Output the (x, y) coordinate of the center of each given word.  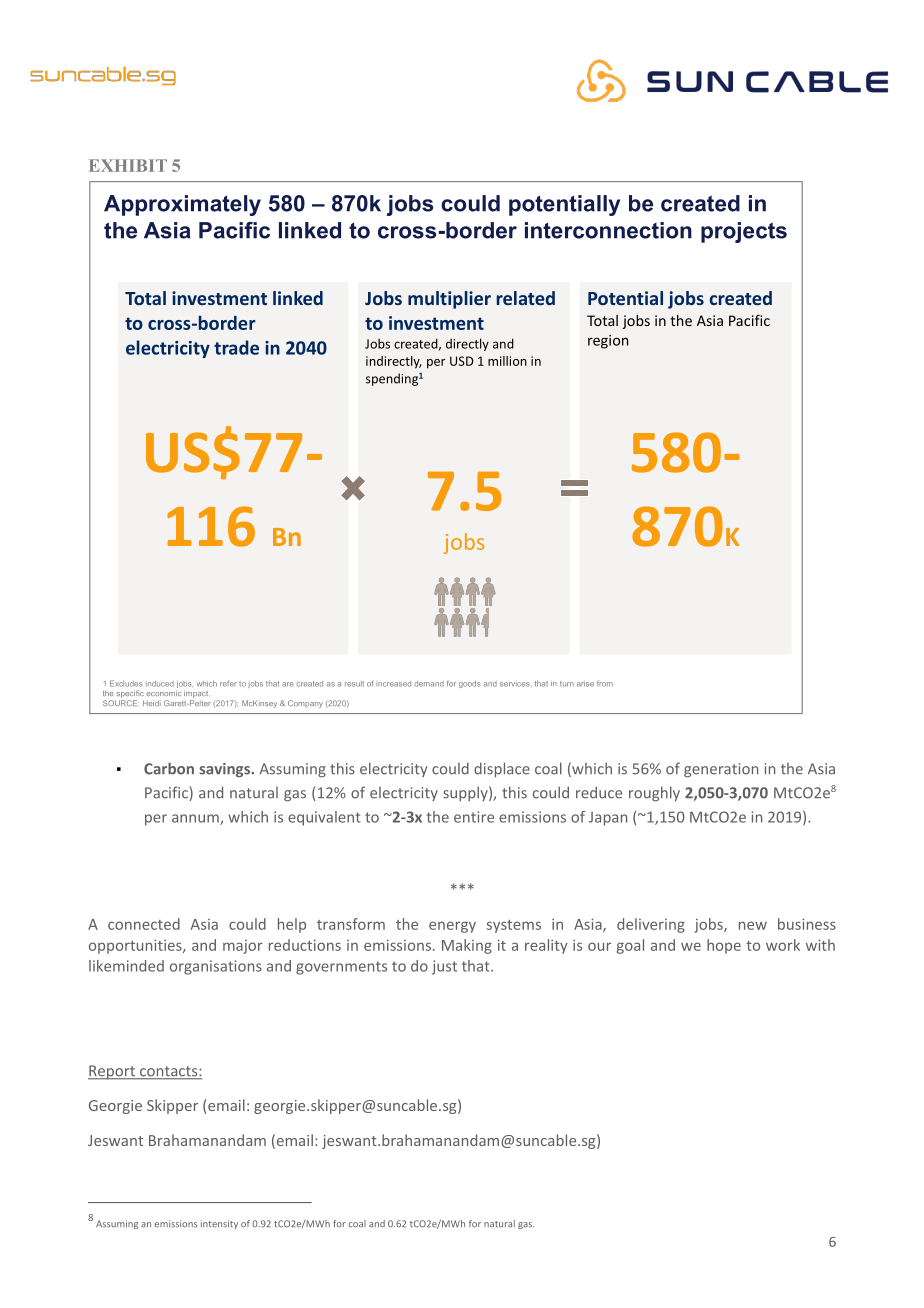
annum (196, 819)
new (753, 925)
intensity (219, 1224)
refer (228, 683)
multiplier (449, 300)
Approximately (182, 205)
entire (474, 817)
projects (744, 232)
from (605, 683)
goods (470, 684)
